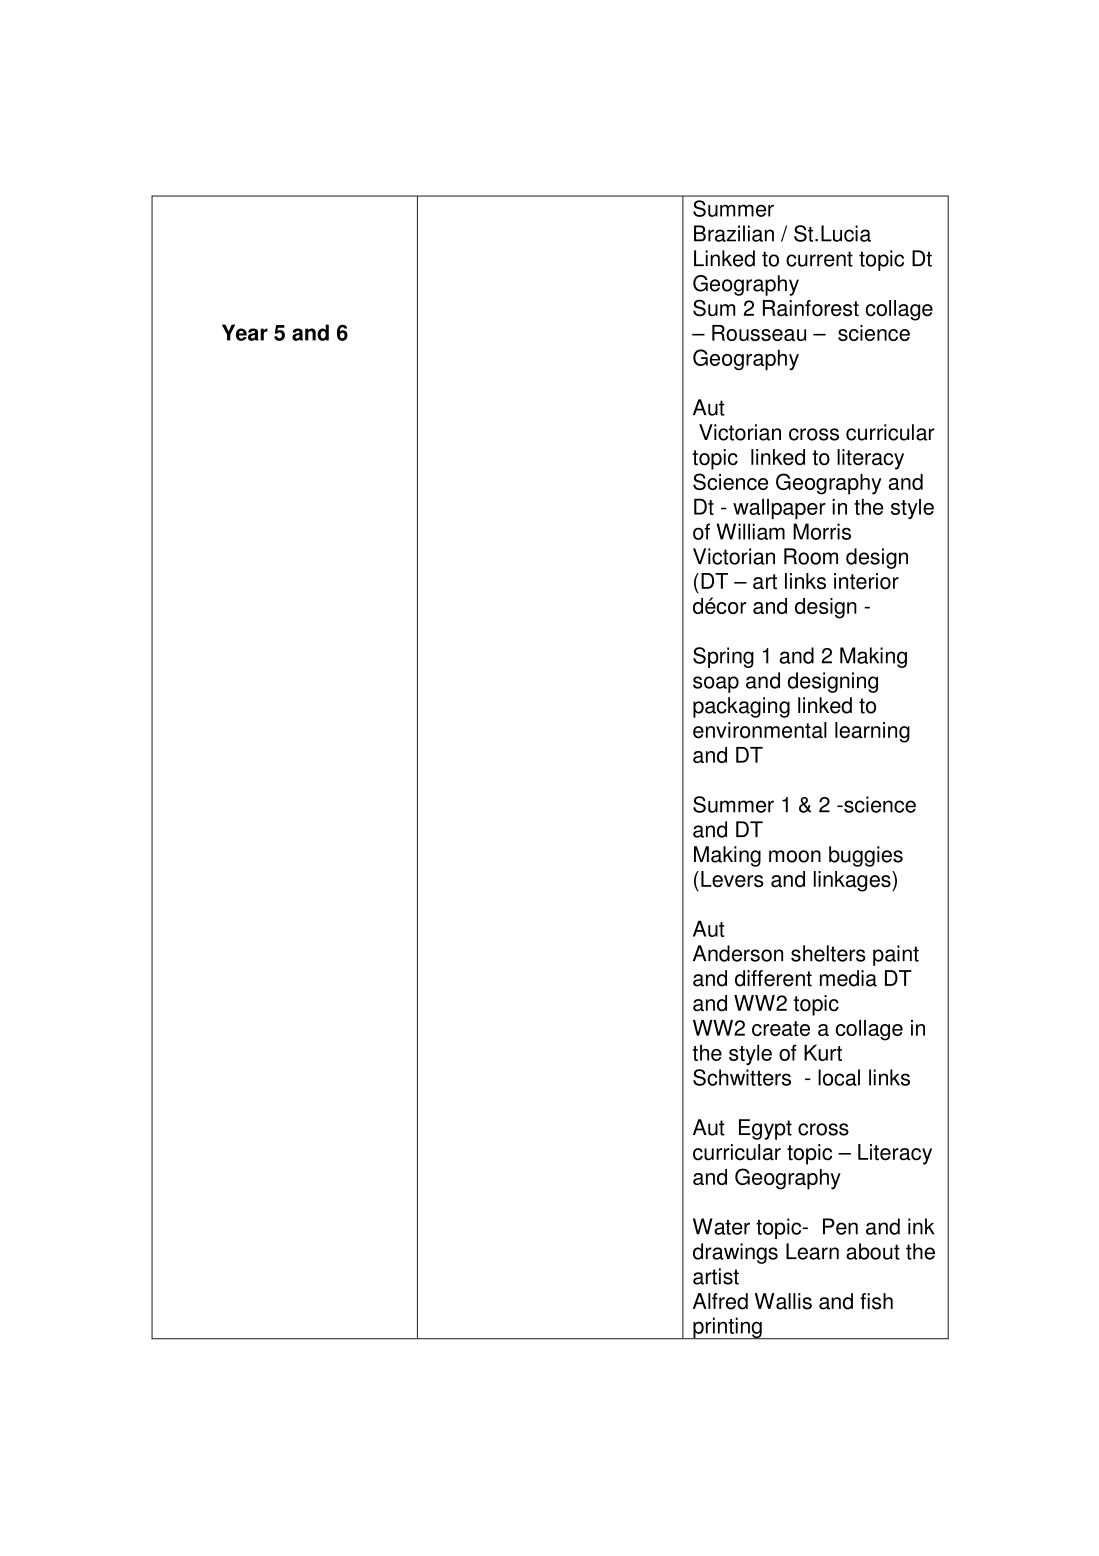 Image resolution: width=1099 pixels, height=1556 pixels. What do you see at coordinates (822, 531) in the page?
I see `Morris` at bounding box center [822, 531].
